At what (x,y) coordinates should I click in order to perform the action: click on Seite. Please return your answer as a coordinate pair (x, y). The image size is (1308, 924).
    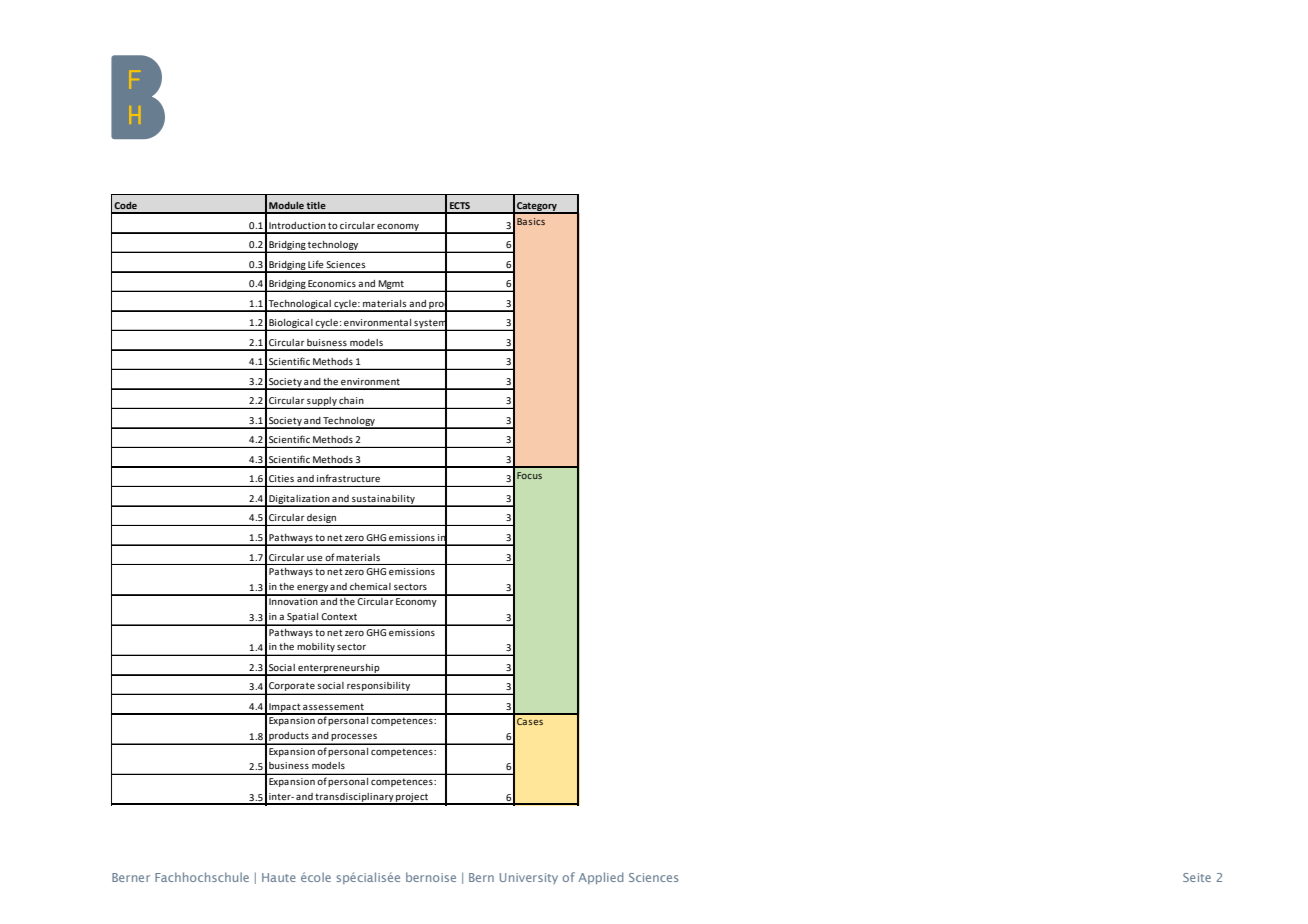
    Looking at the image, I should click on (1197, 877).
